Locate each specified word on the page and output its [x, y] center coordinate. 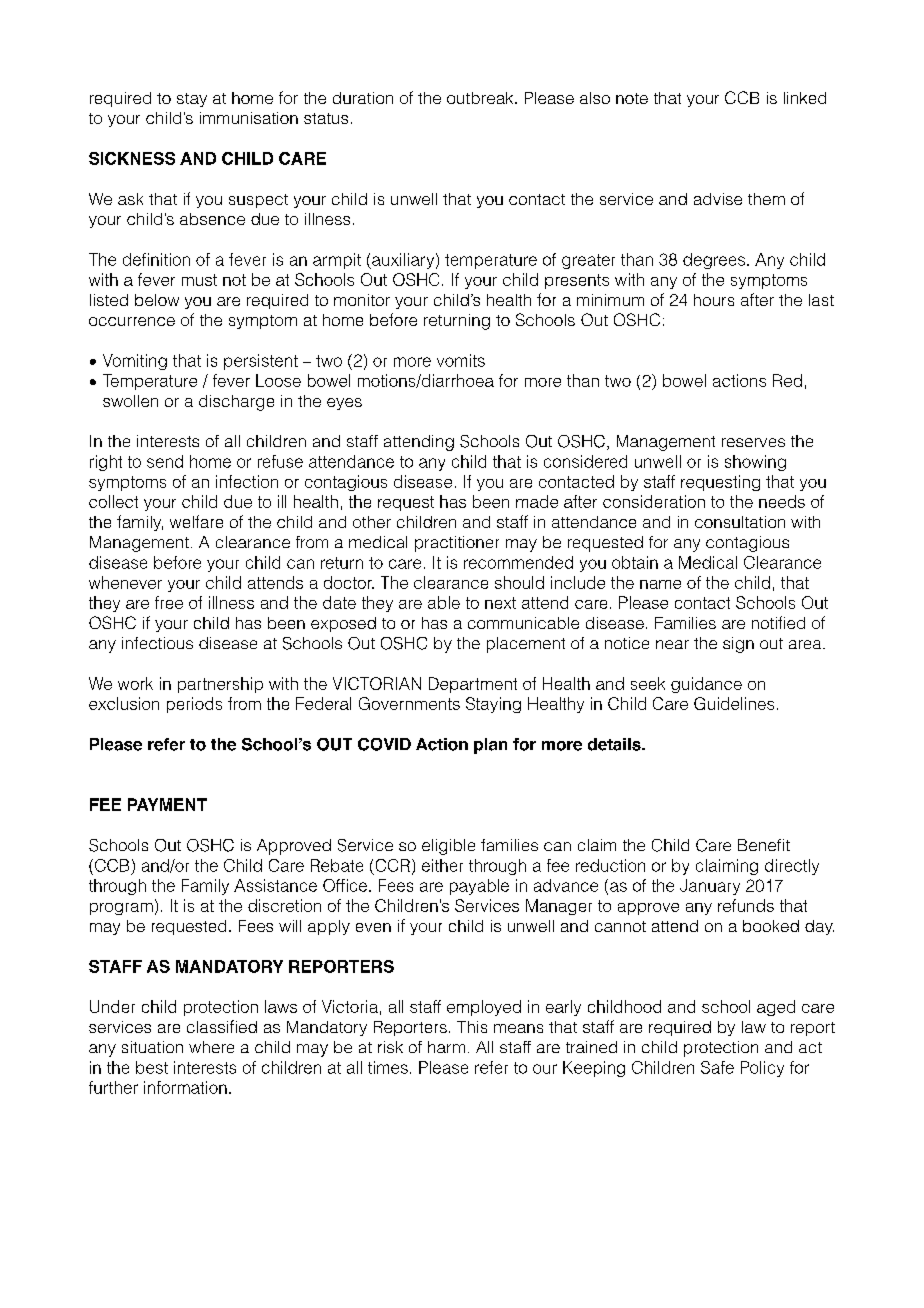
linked [805, 98]
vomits [461, 360]
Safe [717, 1067]
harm [446, 1047]
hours [714, 300]
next [500, 603]
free [169, 602]
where [211, 1047]
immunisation [249, 118]
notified [778, 622]
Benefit [764, 845]
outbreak [481, 98]
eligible [448, 847]
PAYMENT [167, 804]
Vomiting [135, 362]
